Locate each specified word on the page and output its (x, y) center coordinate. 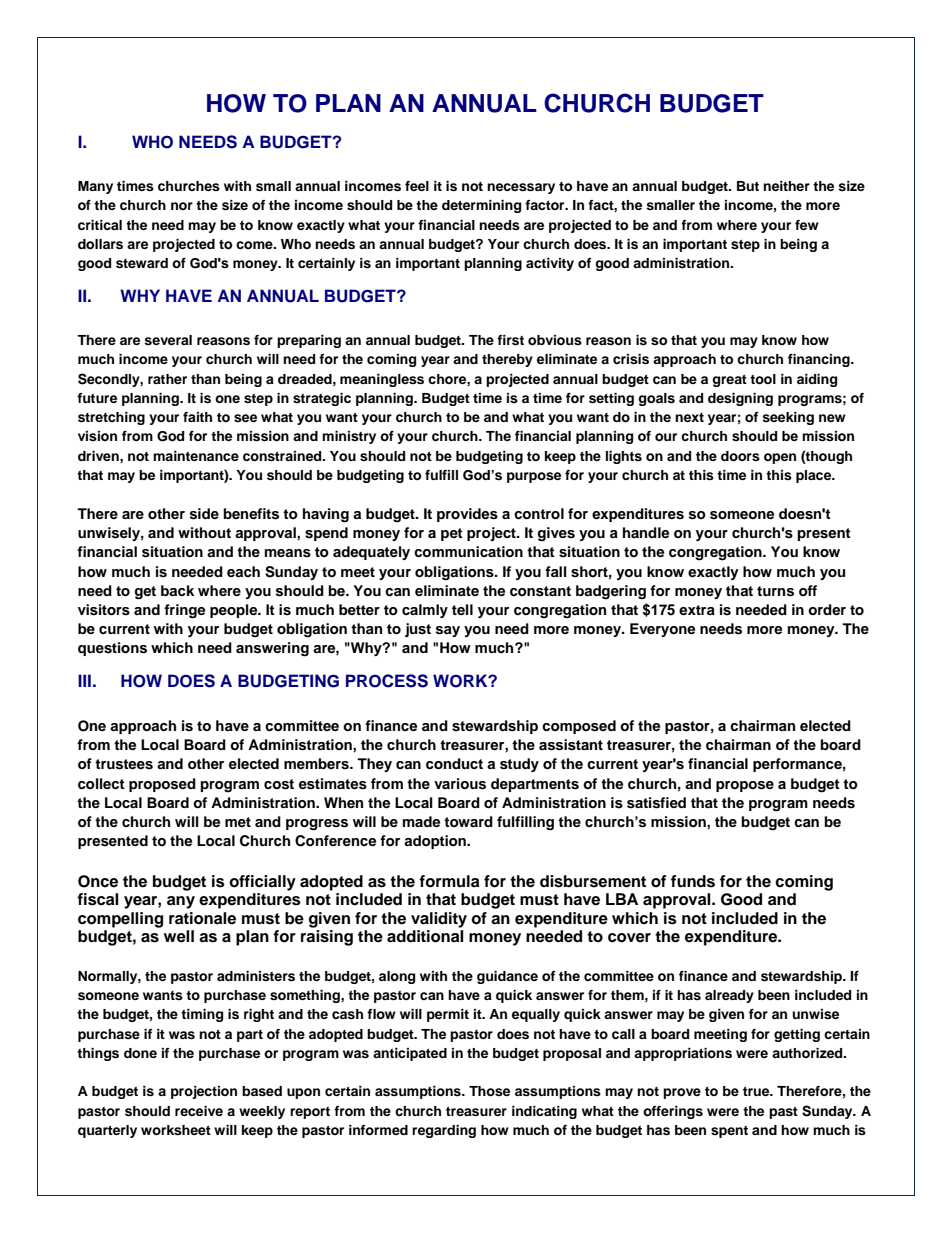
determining (481, 206)
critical (100, 225)
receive (199, 1111)
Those (489, 1091)
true (757, 1091)
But (748, 186)
